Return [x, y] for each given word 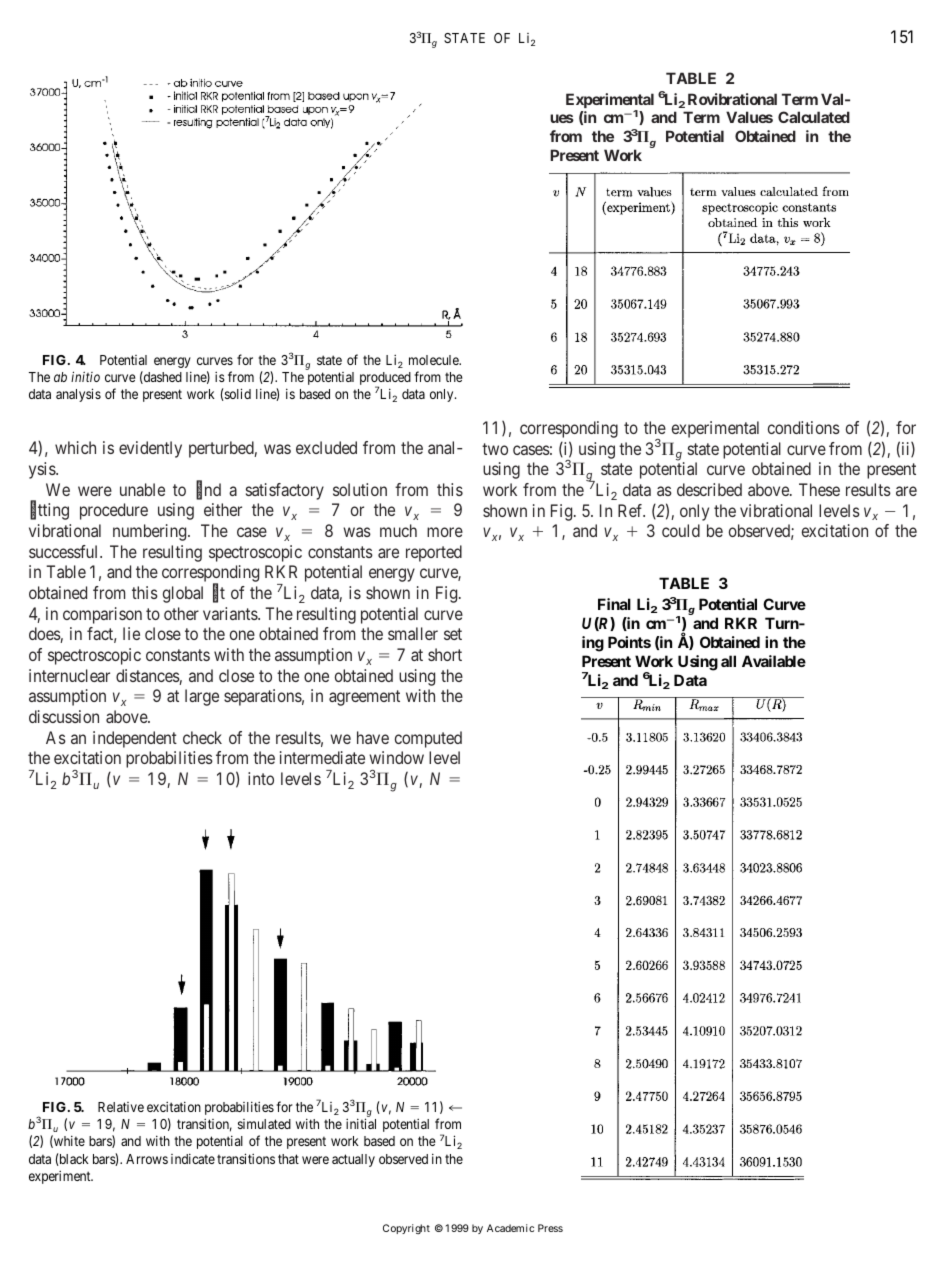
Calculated [814, 117]
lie [131, 633]
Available [774, 661]
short [445, 654]
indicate [193, 1158]
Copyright [406, 1229]
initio [85, 376]
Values [749, 117]
